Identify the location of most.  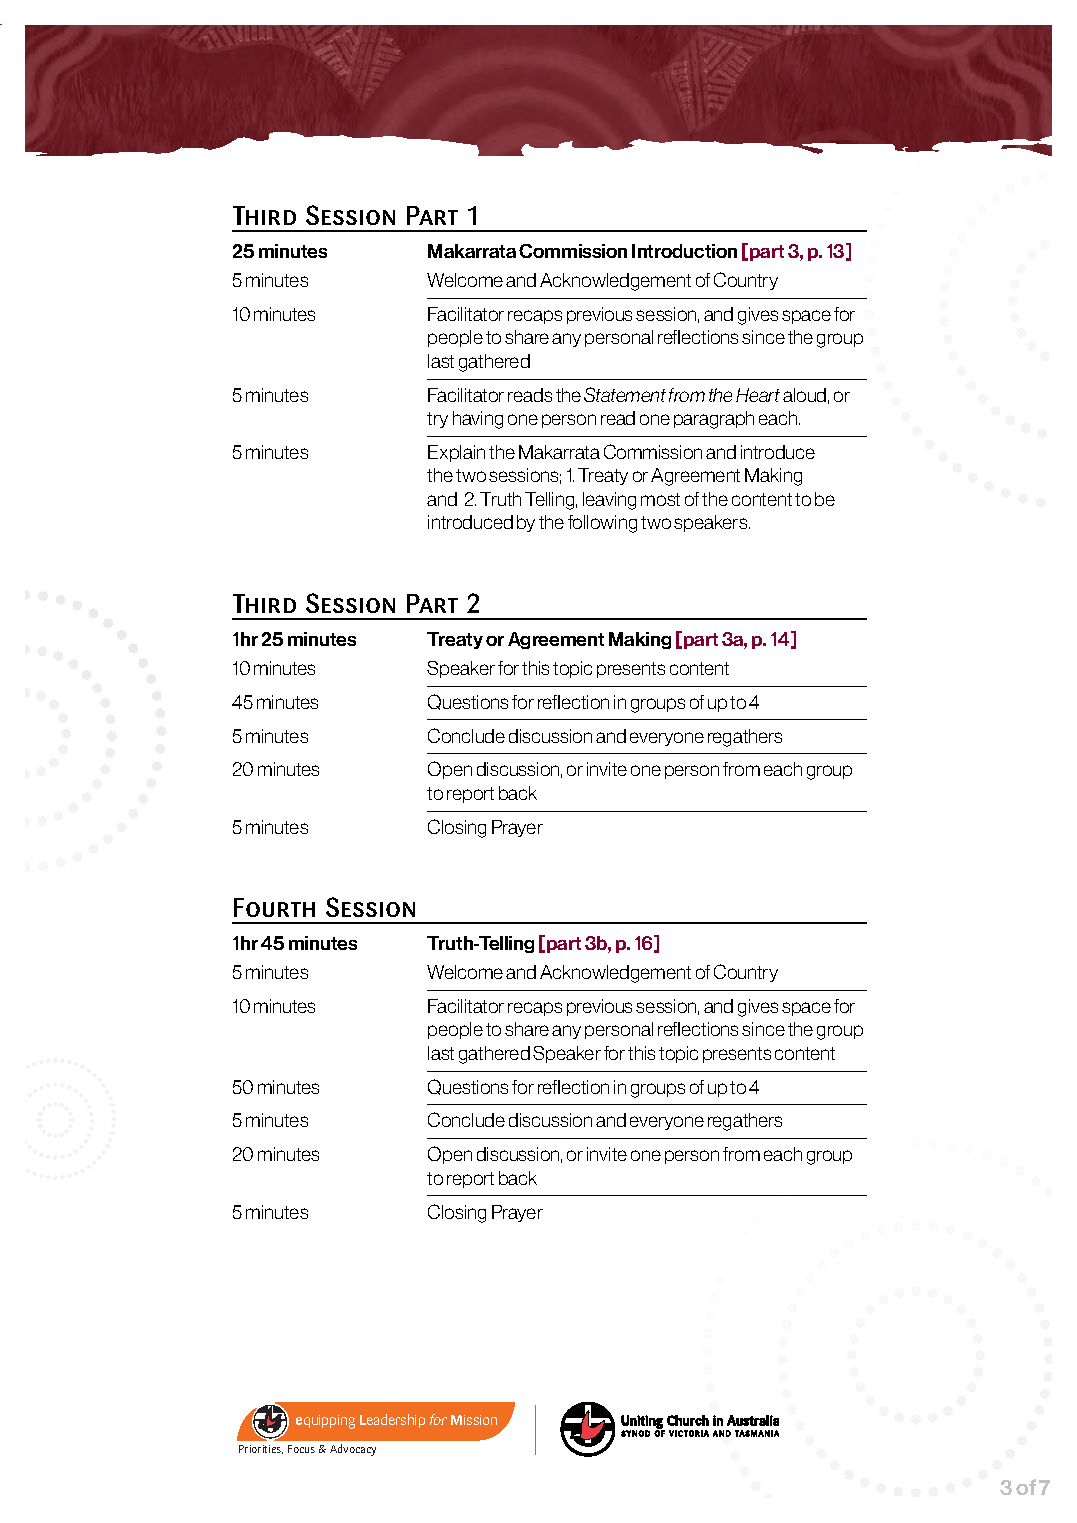
(660, 499).
